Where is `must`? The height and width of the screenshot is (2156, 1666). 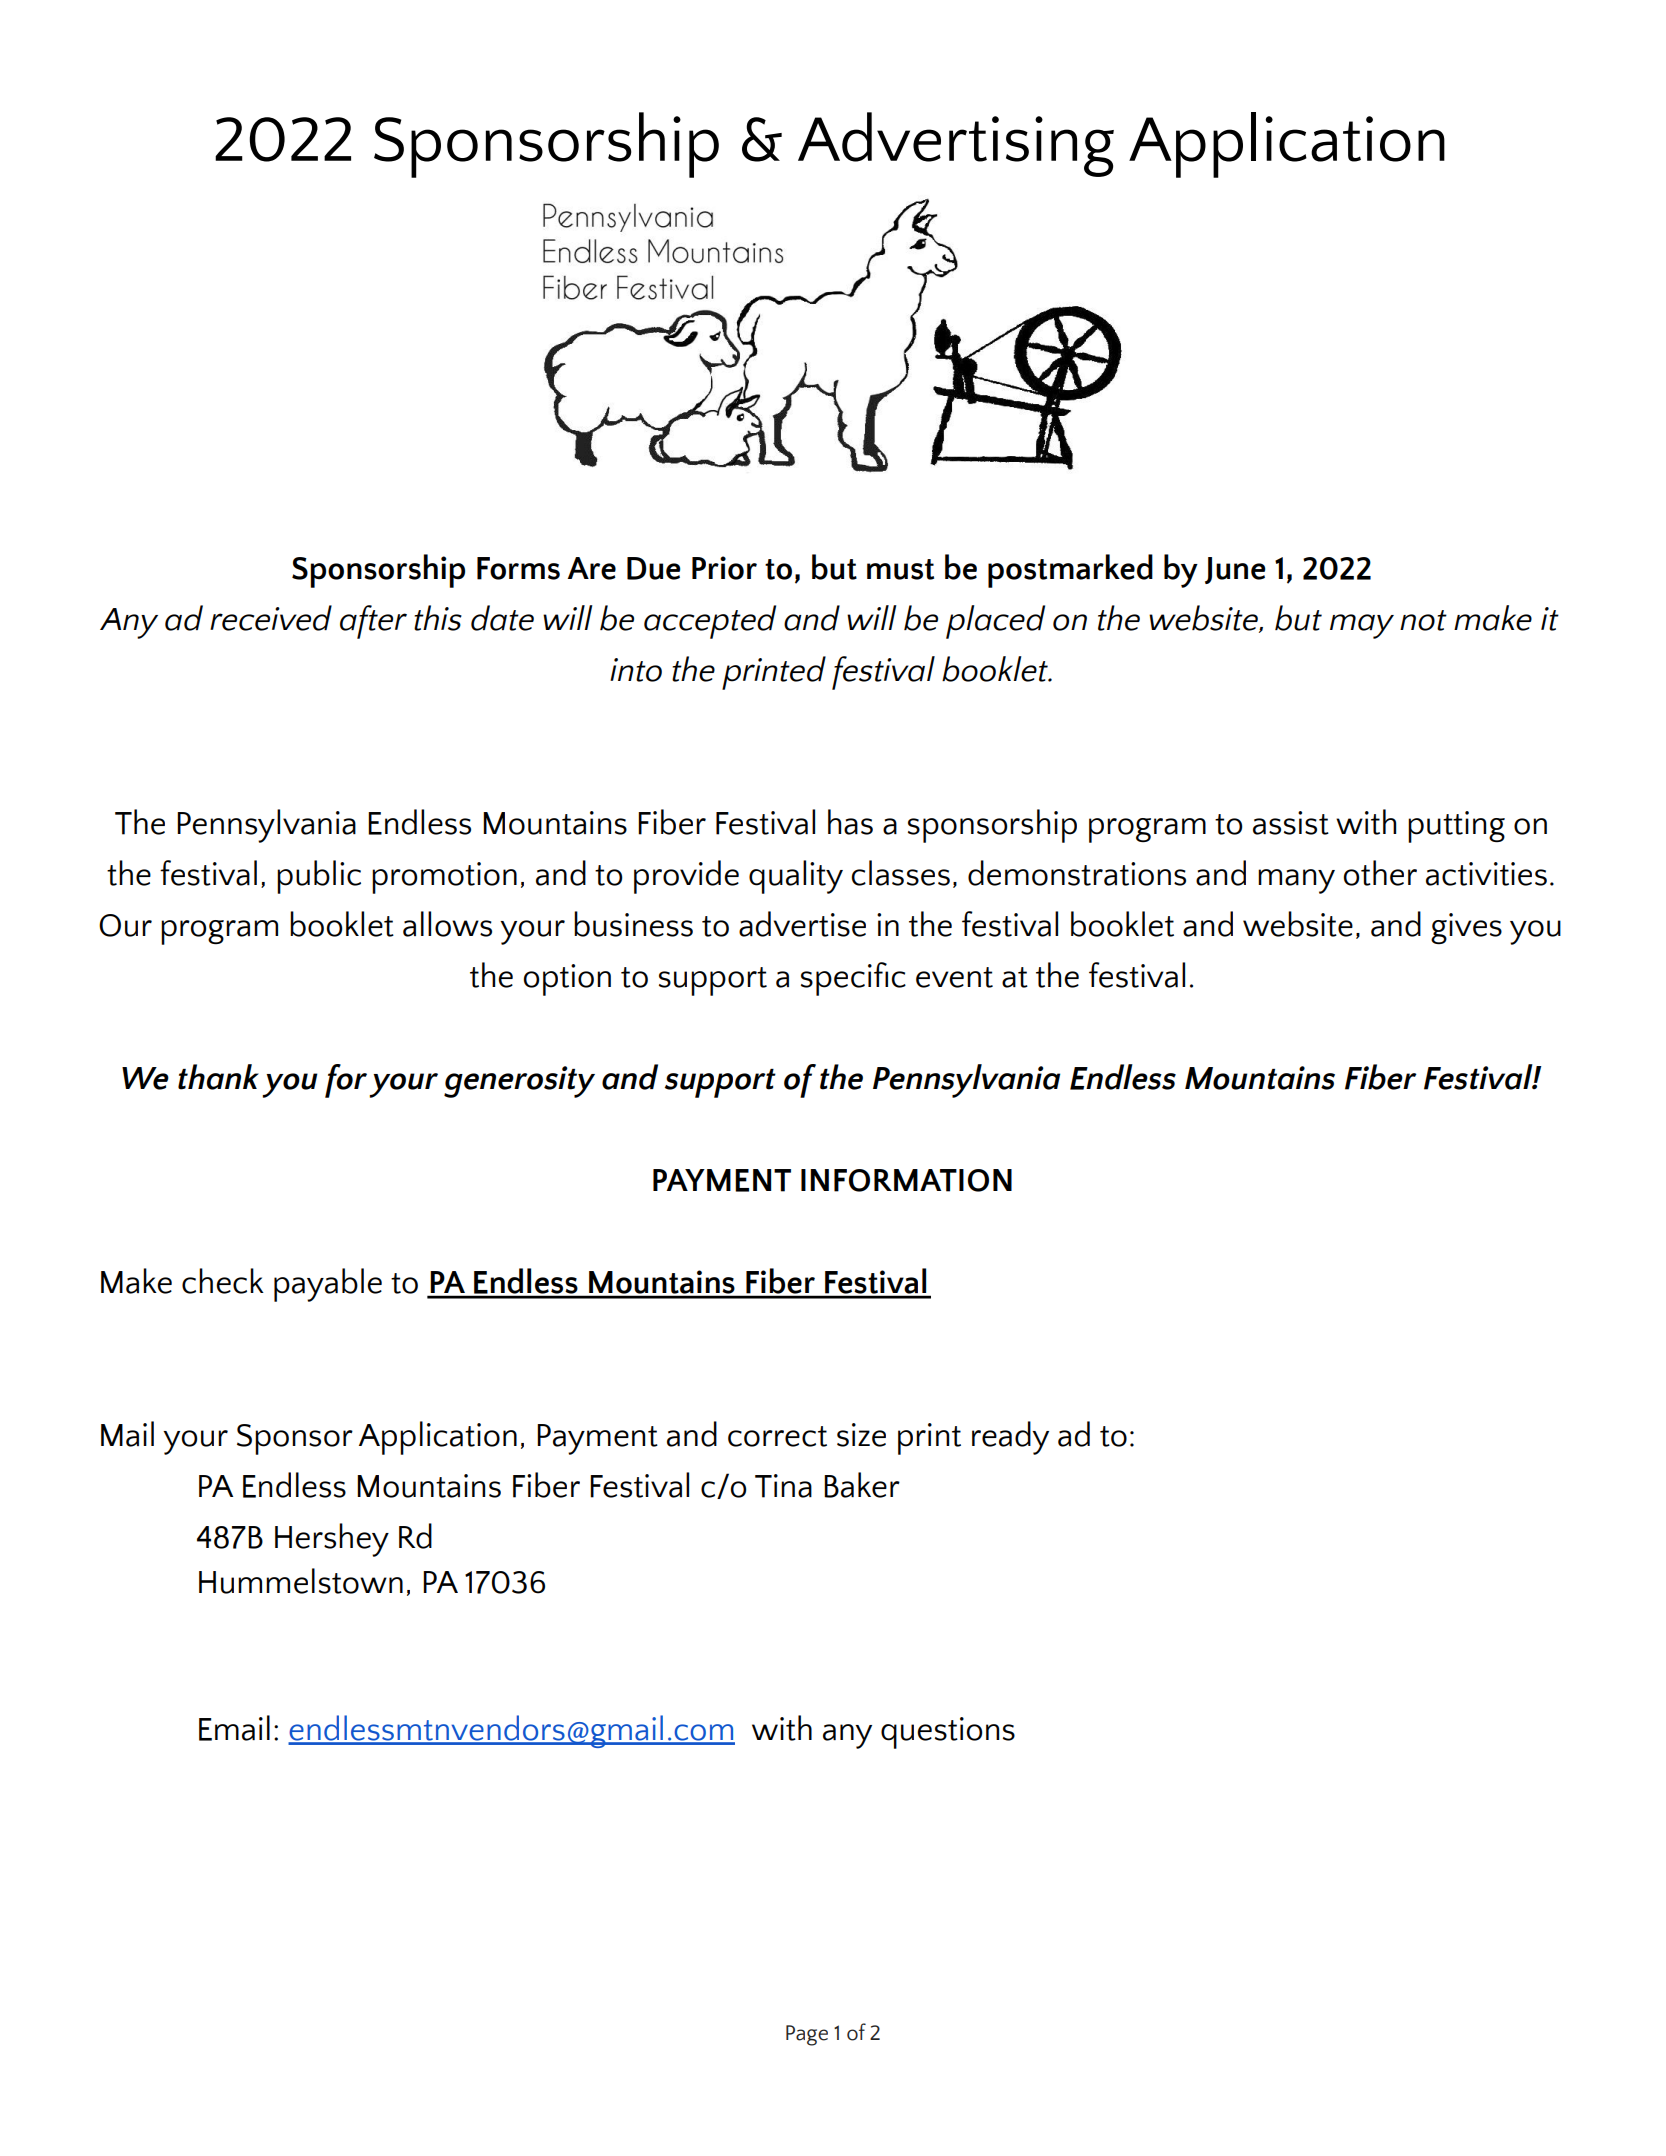 must is located at coordinates (900, 569).
